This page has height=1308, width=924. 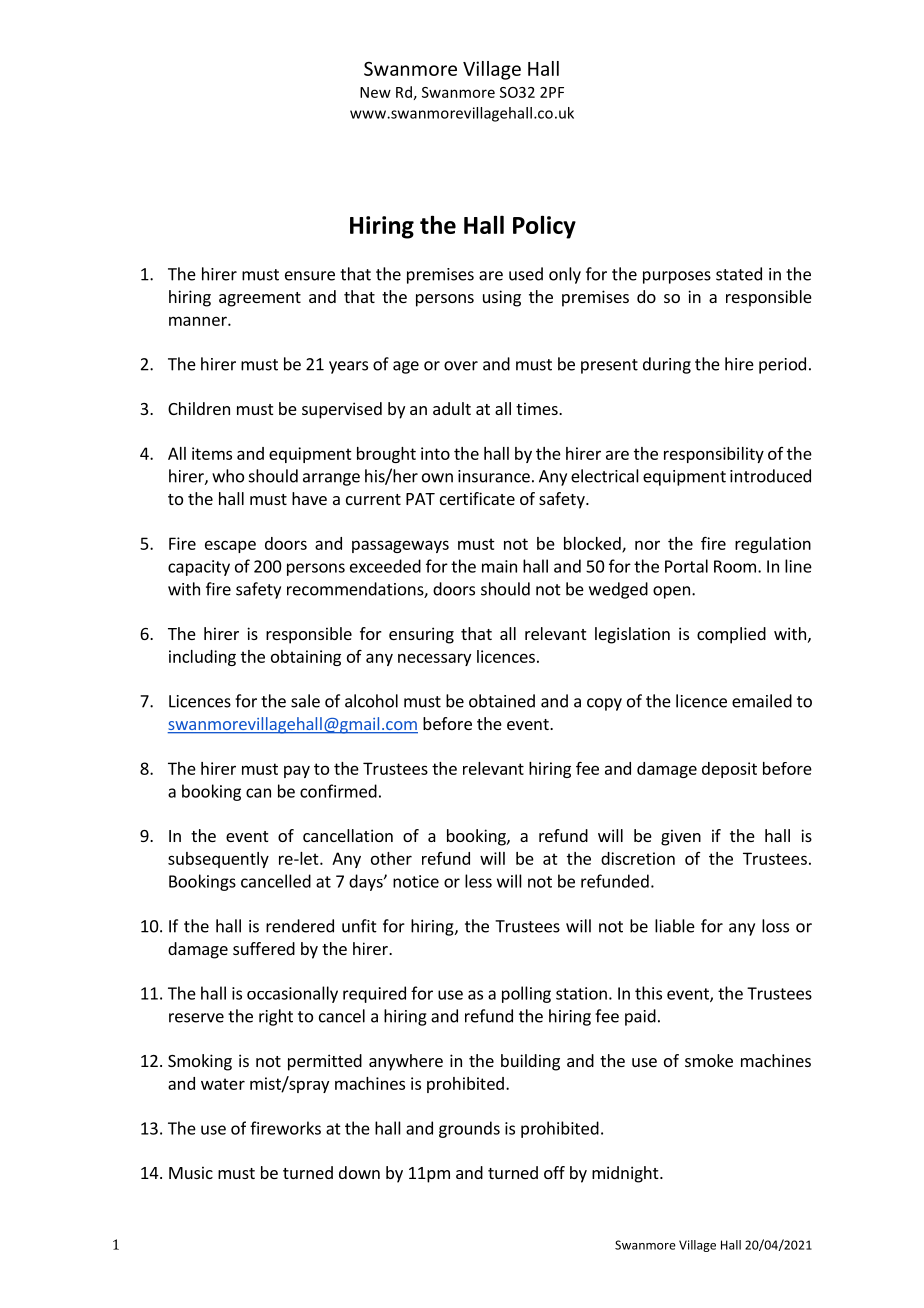 I want to click on New, so click(x=375, y=92).
